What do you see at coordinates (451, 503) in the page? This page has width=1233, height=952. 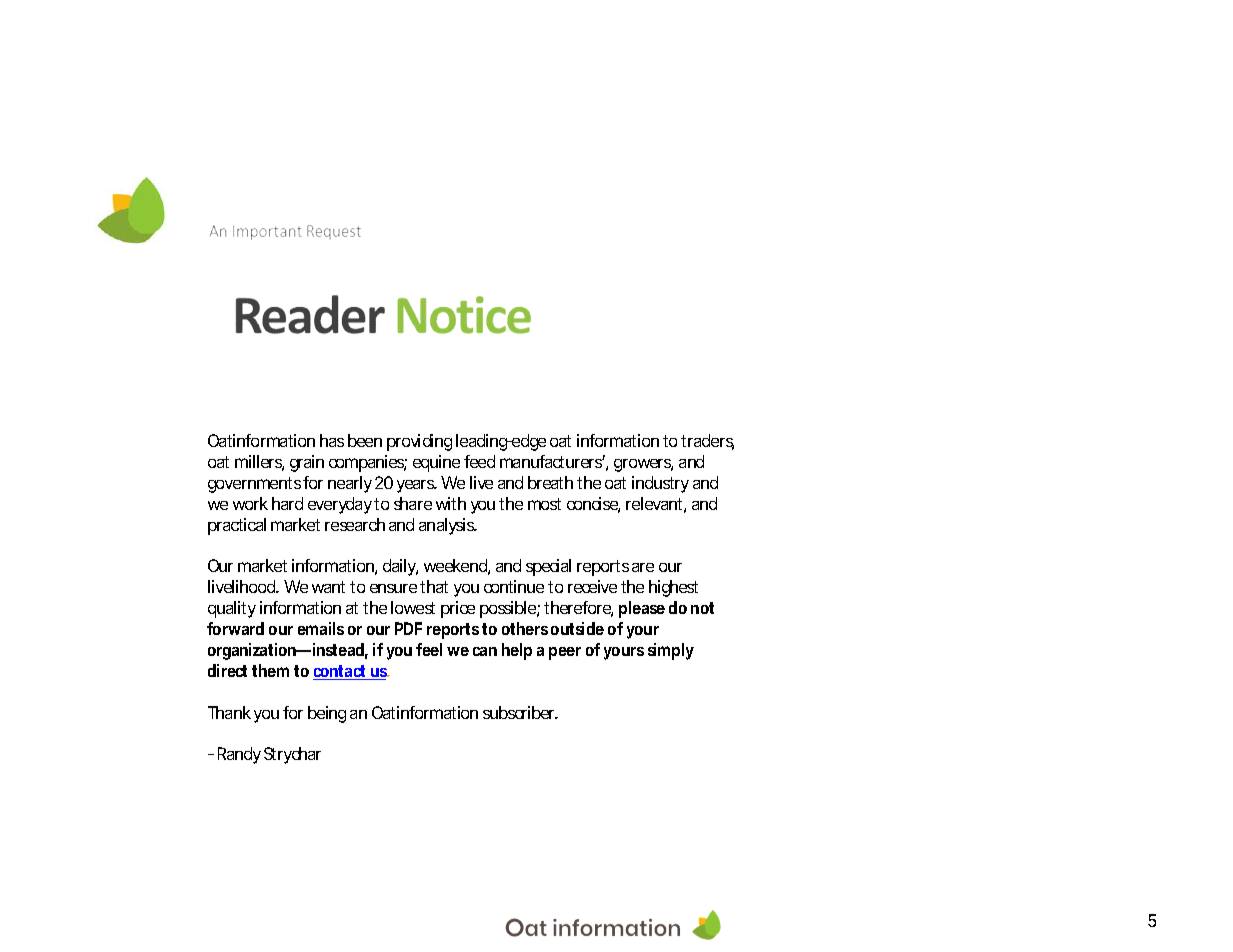 I see `with` at bounding box center [451, 503].
